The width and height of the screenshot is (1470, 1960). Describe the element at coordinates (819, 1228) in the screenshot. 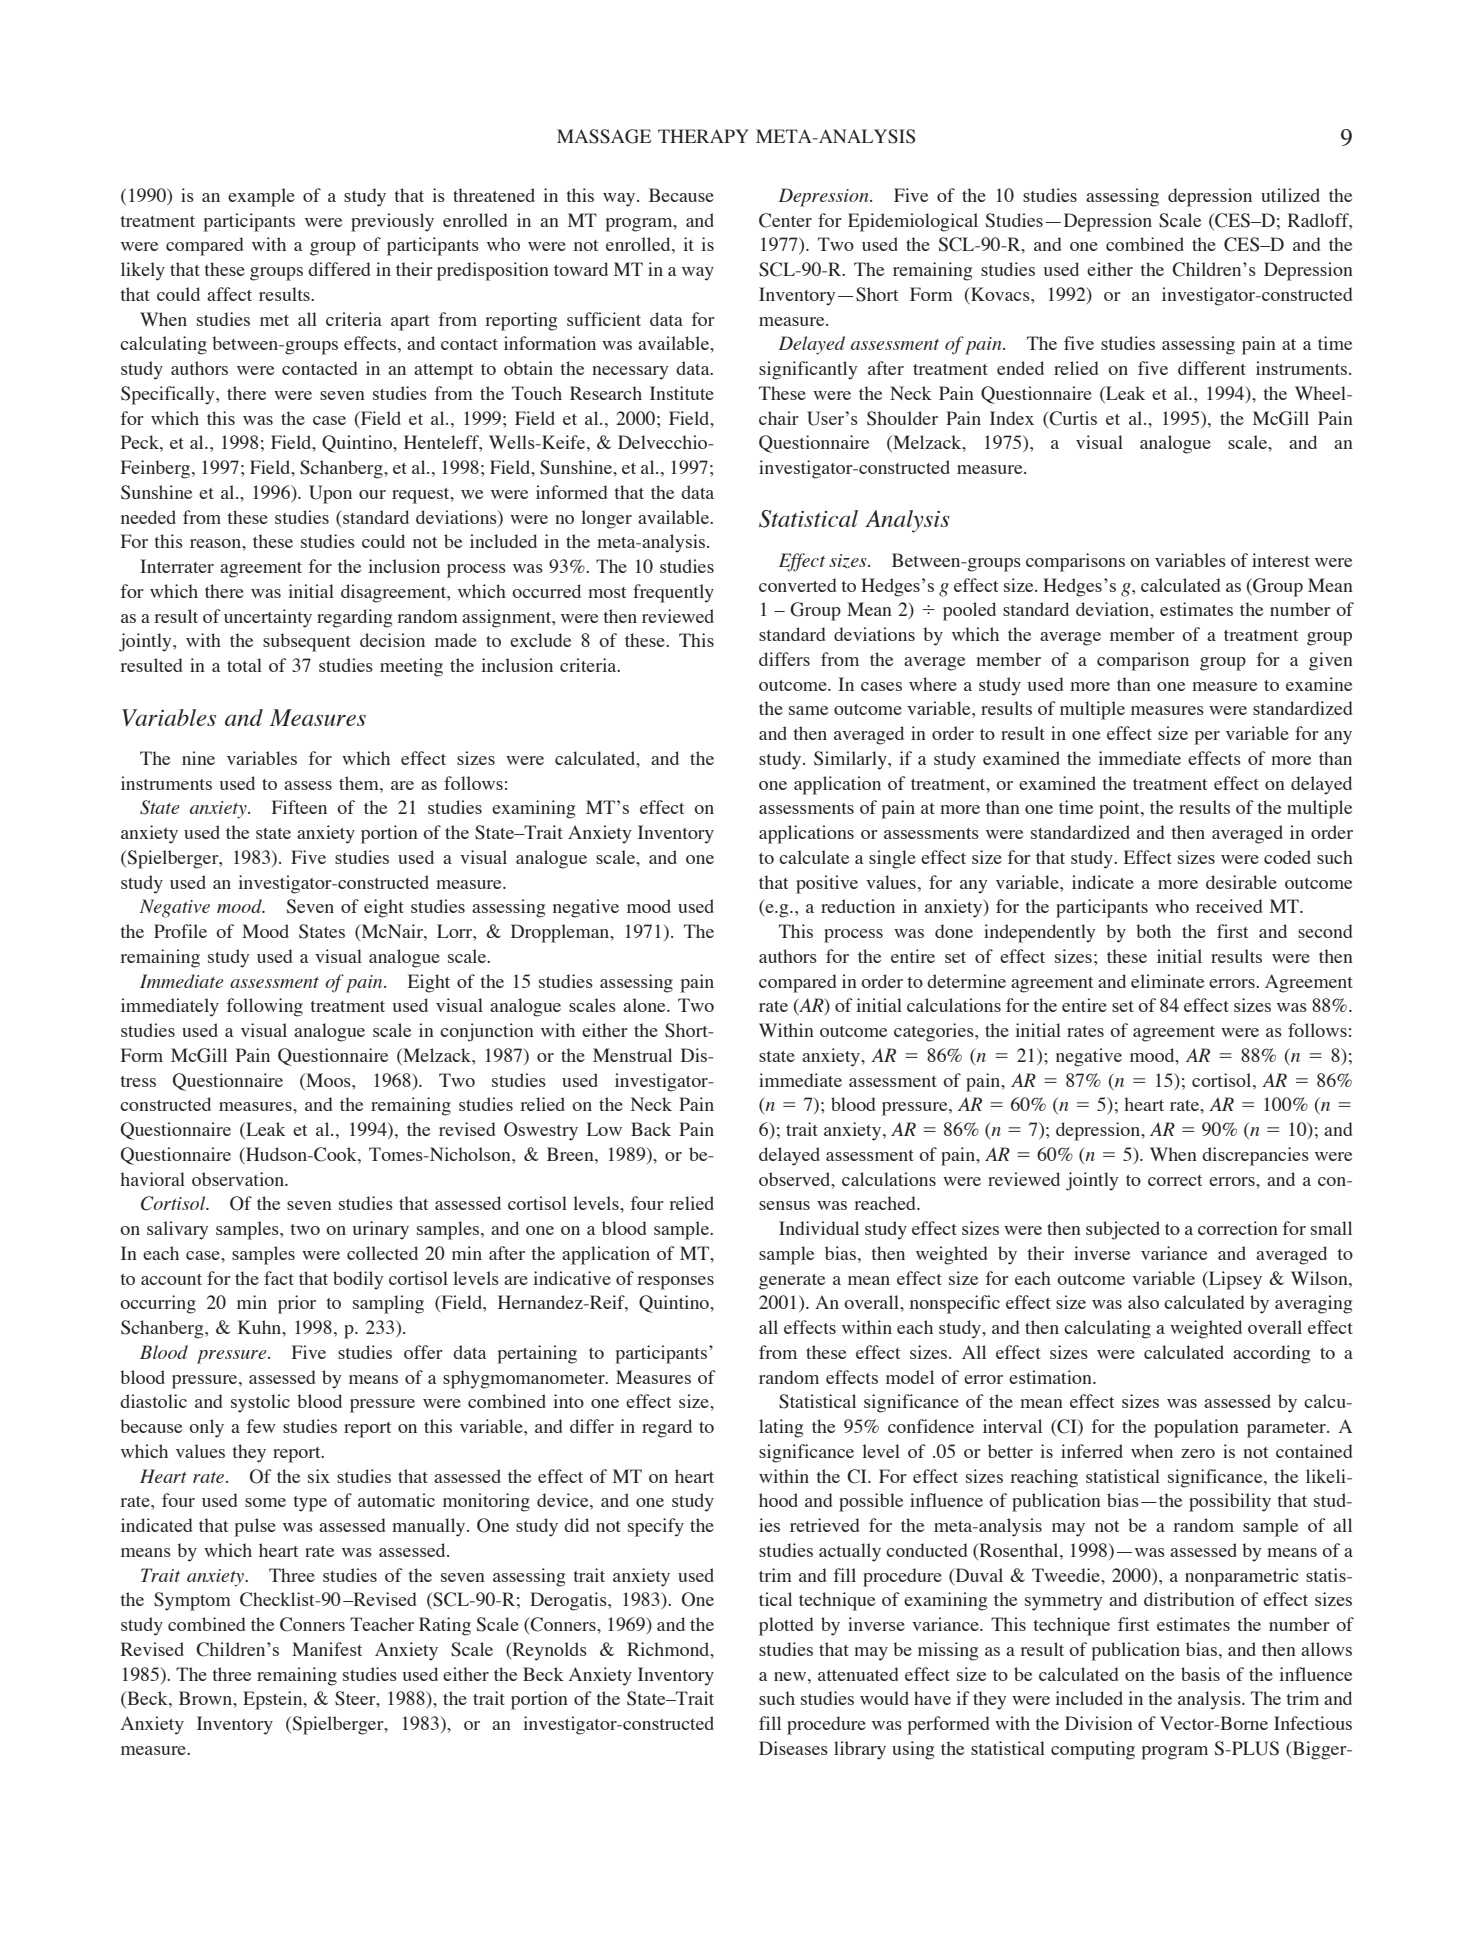

I see `Individual` at that location.
